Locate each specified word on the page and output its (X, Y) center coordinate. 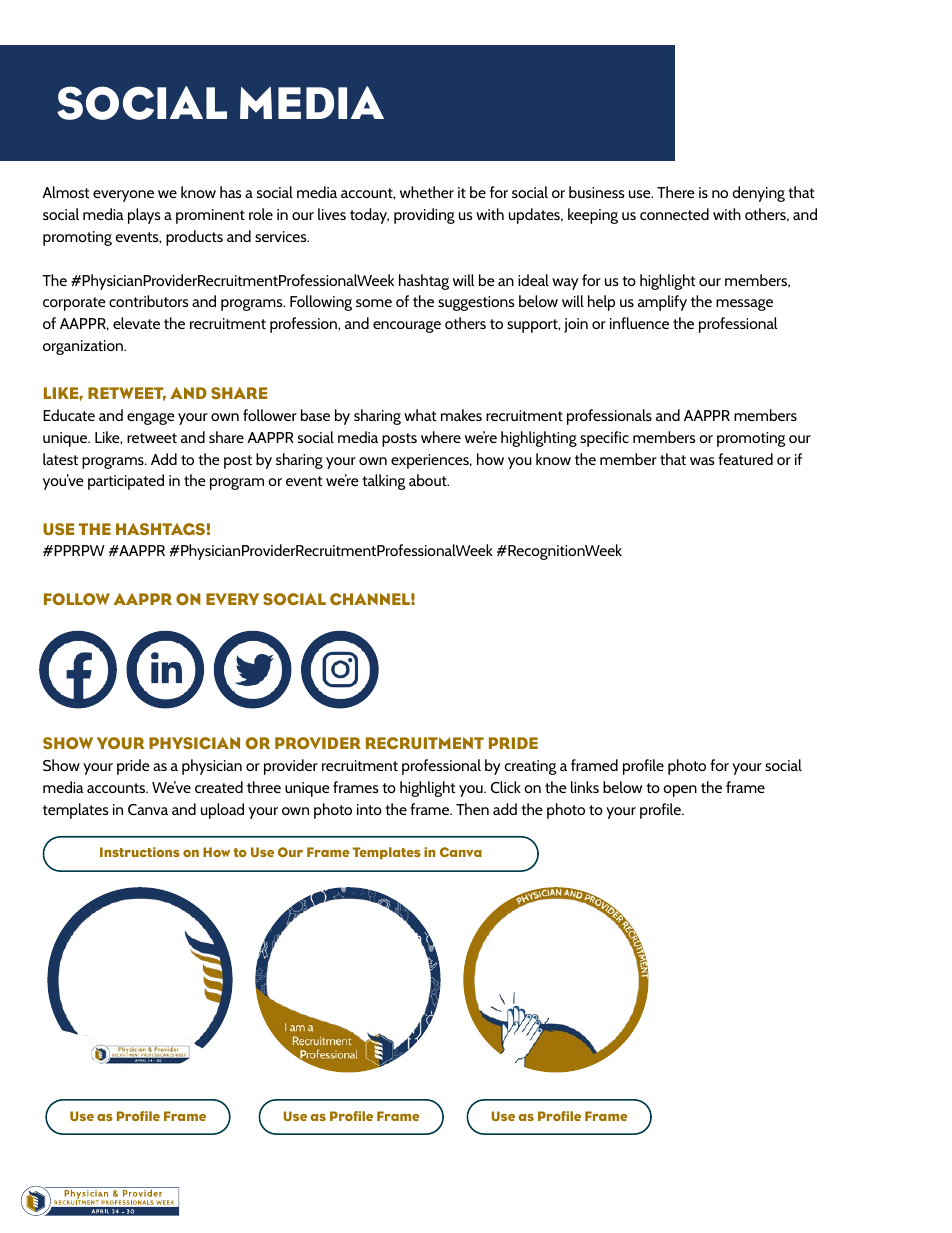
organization (84, 347)
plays (144, 216)
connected (674, 214)
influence (639, 323)
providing (424, 216)
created (219, 787)
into (369, 809)
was (702, 461)
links (585, 787)
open (680, 791)
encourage (407, 327)
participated (126, 482)
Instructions (140, 852)
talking (384, 482)
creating (531, 767)
